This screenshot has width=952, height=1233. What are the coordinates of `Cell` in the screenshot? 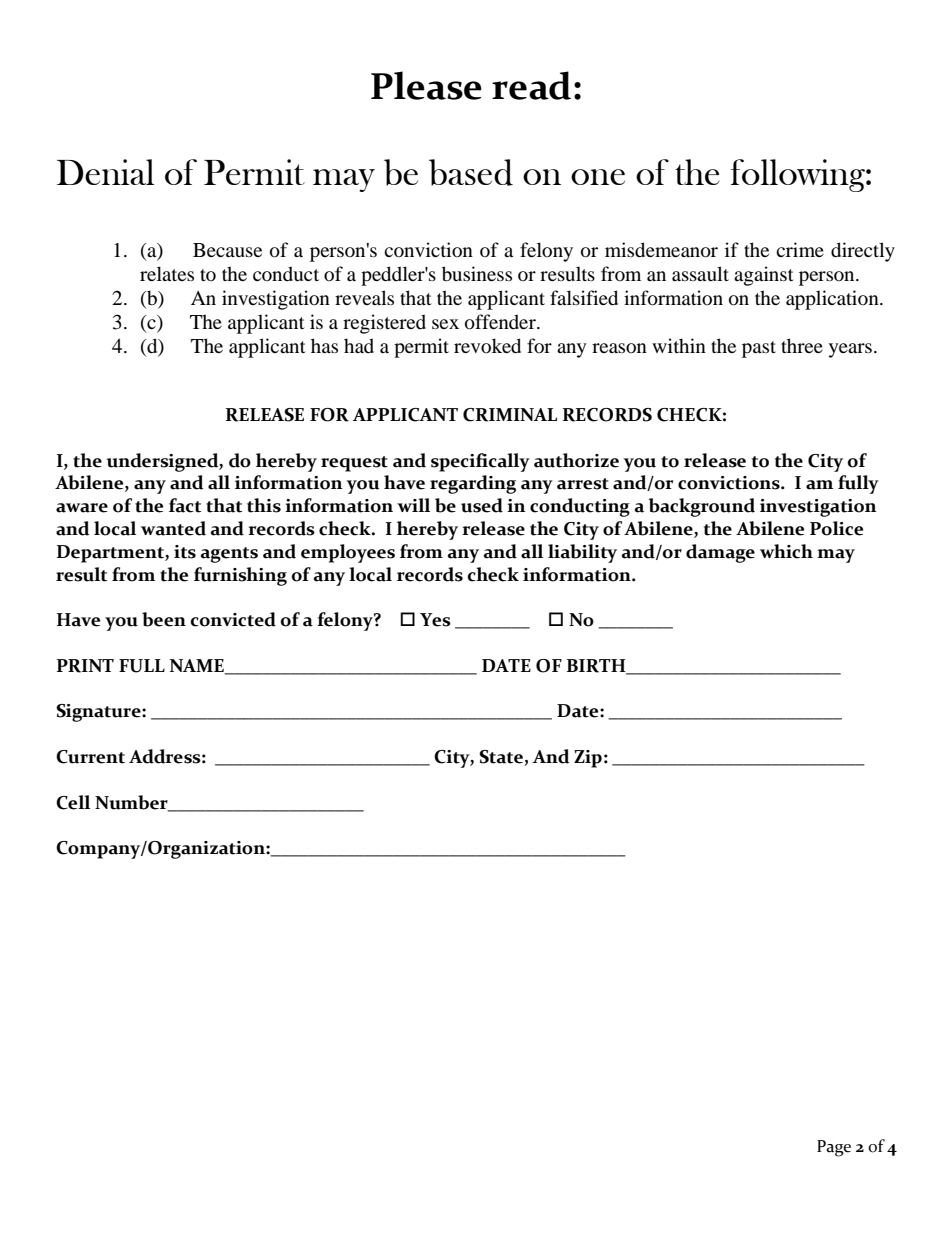 It's located at (73, 802).
